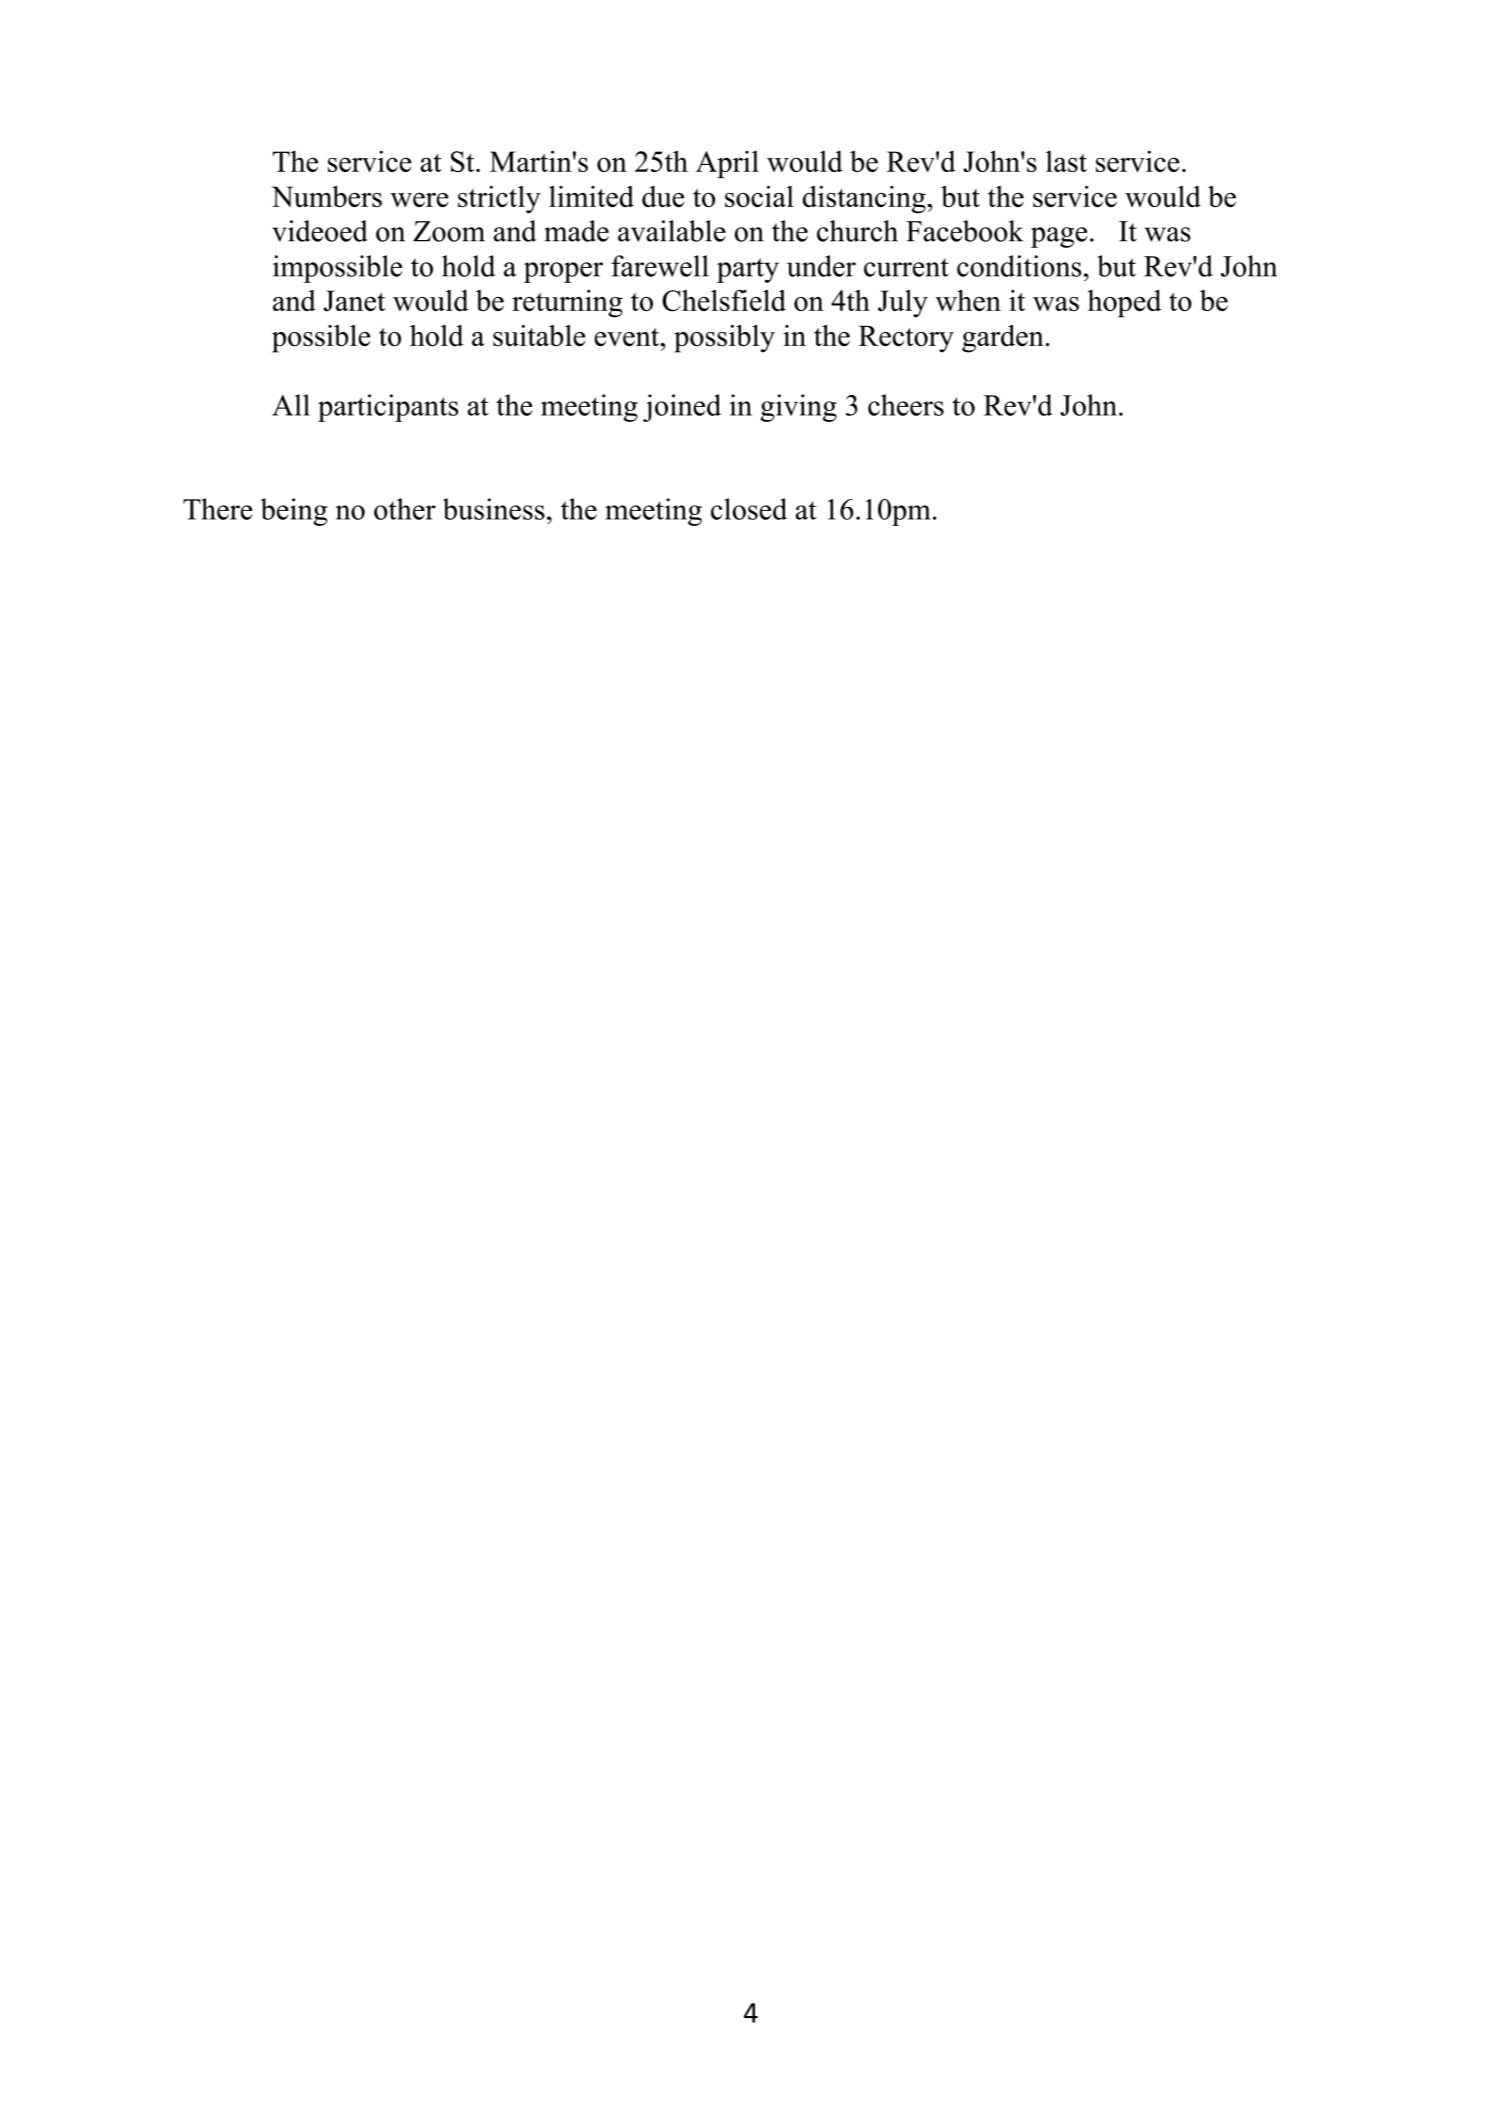  I want to click on conditions, so click(1019, 266).
